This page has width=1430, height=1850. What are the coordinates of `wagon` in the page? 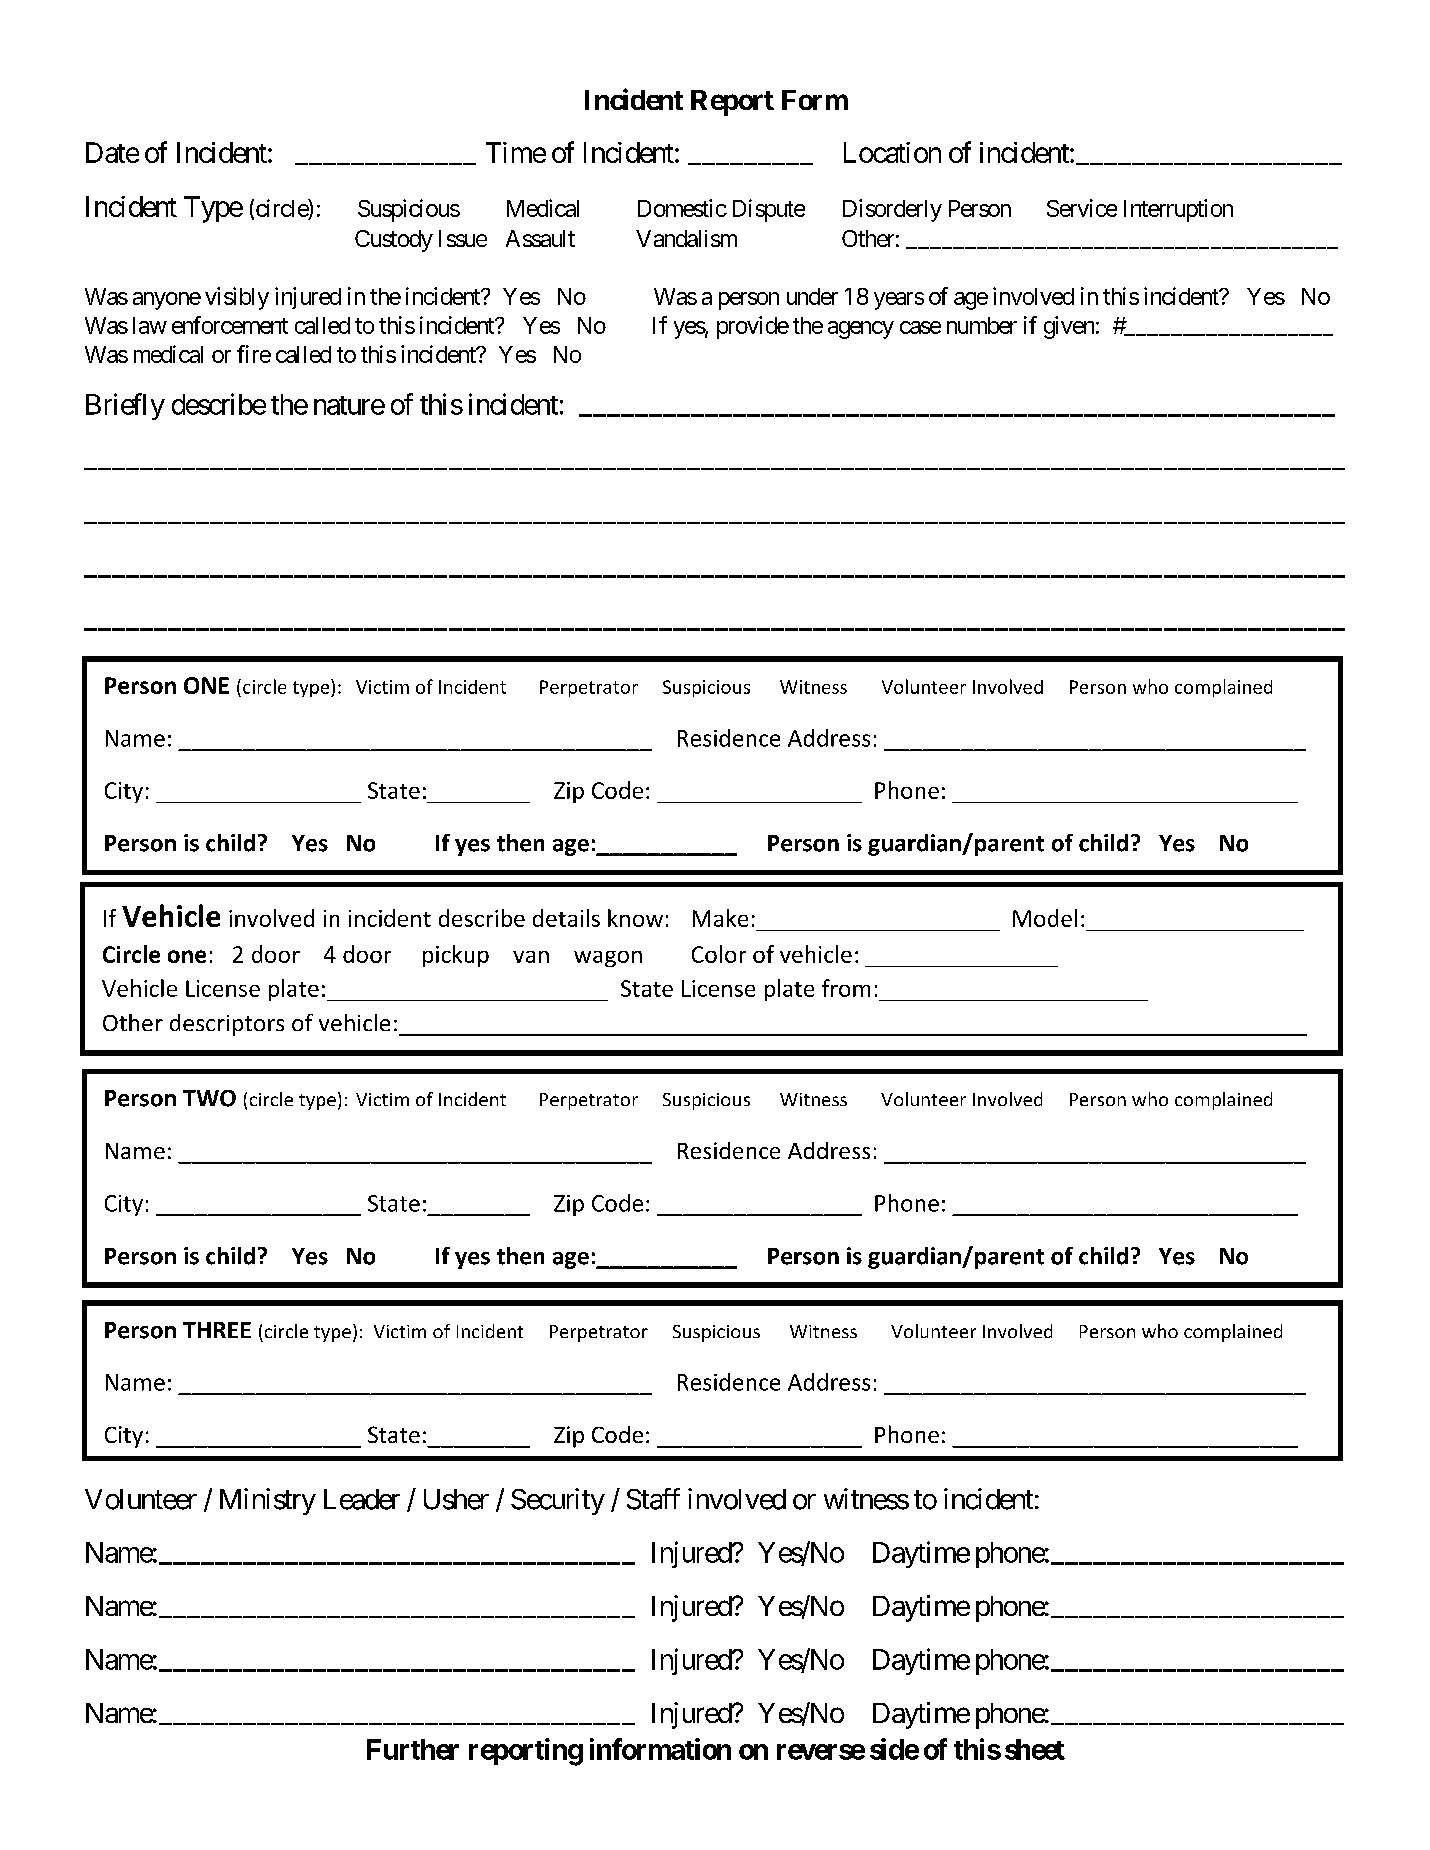 It's located at (608, 959).
